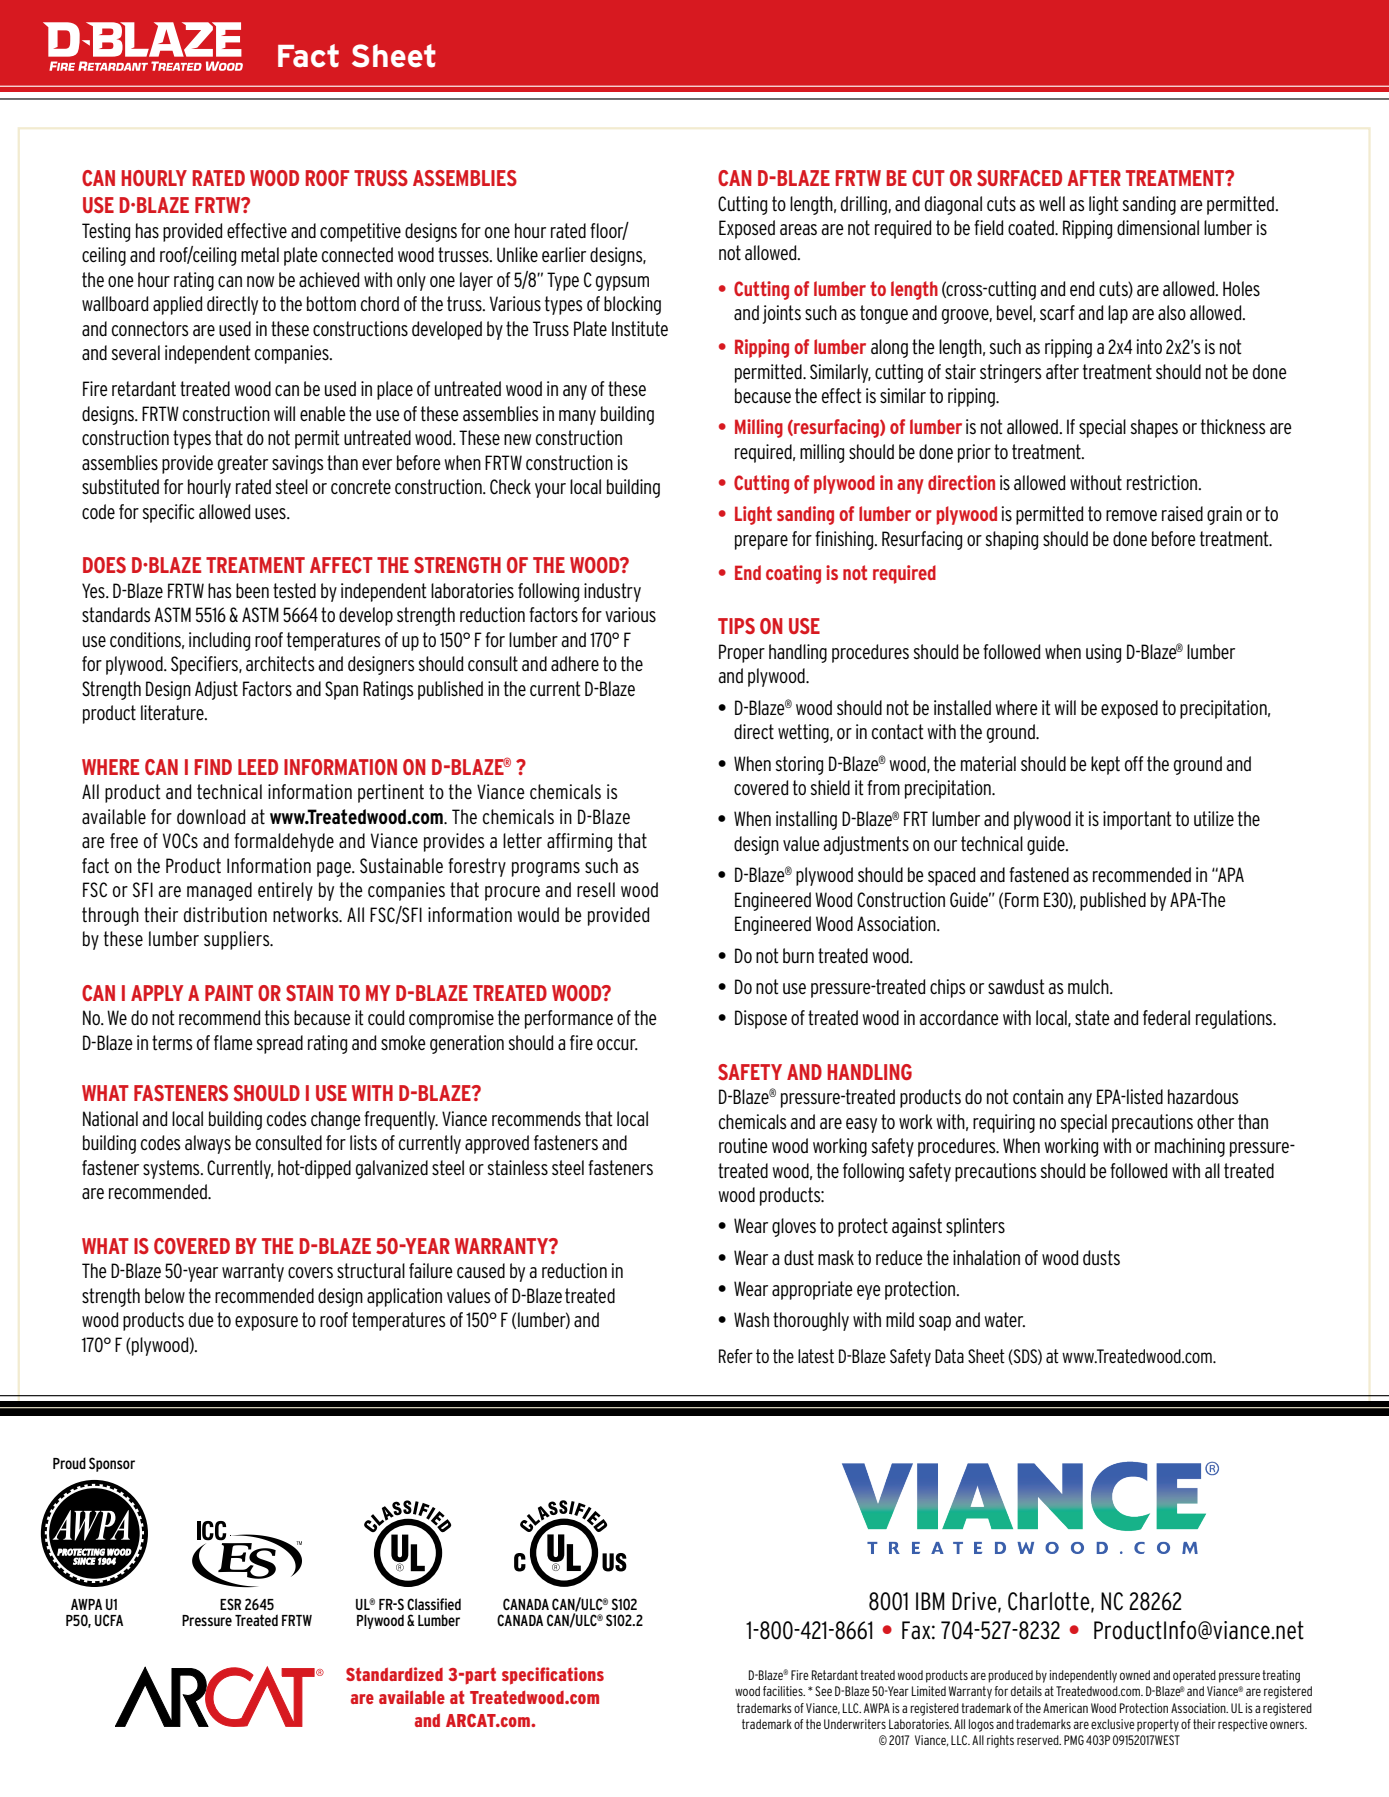  I want to click on gypsum, so click(622, 283).
